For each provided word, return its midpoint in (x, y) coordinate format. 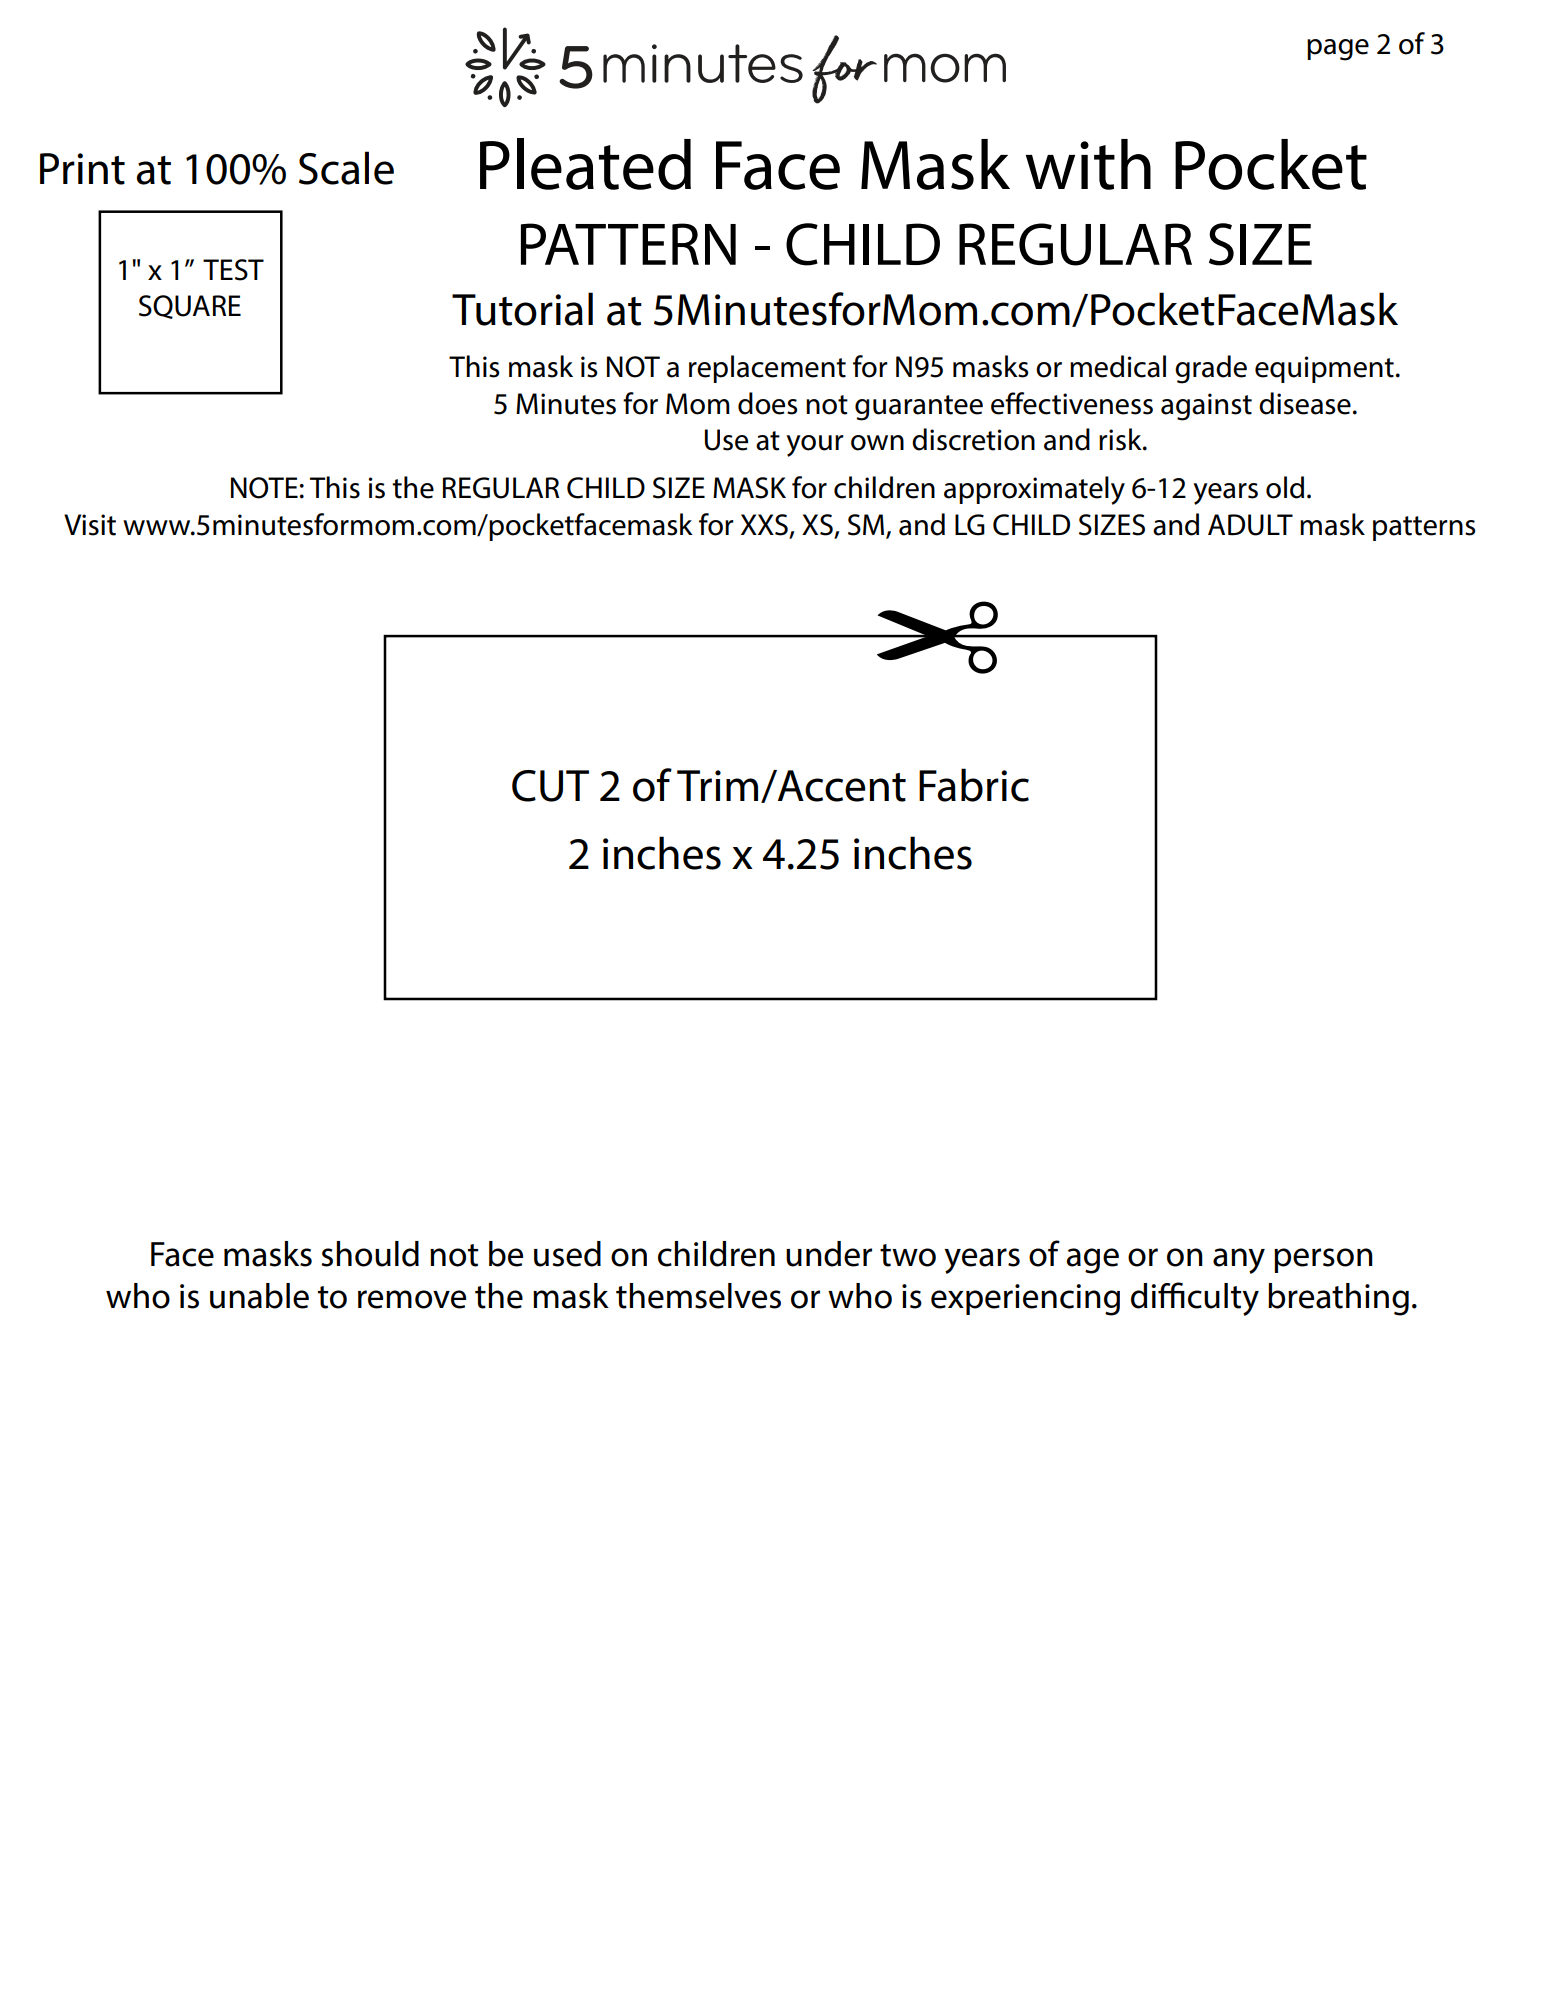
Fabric (974, 785)
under (829, 1254)
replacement (767, 369)
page (1338, 50)
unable (259, 1296)
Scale (346, 168)
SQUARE (190, 307)
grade (1211, 369)
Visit (90, 525)
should (370, 1254)
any (1239, 1261)
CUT (550, 786)
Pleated (585, 164)
